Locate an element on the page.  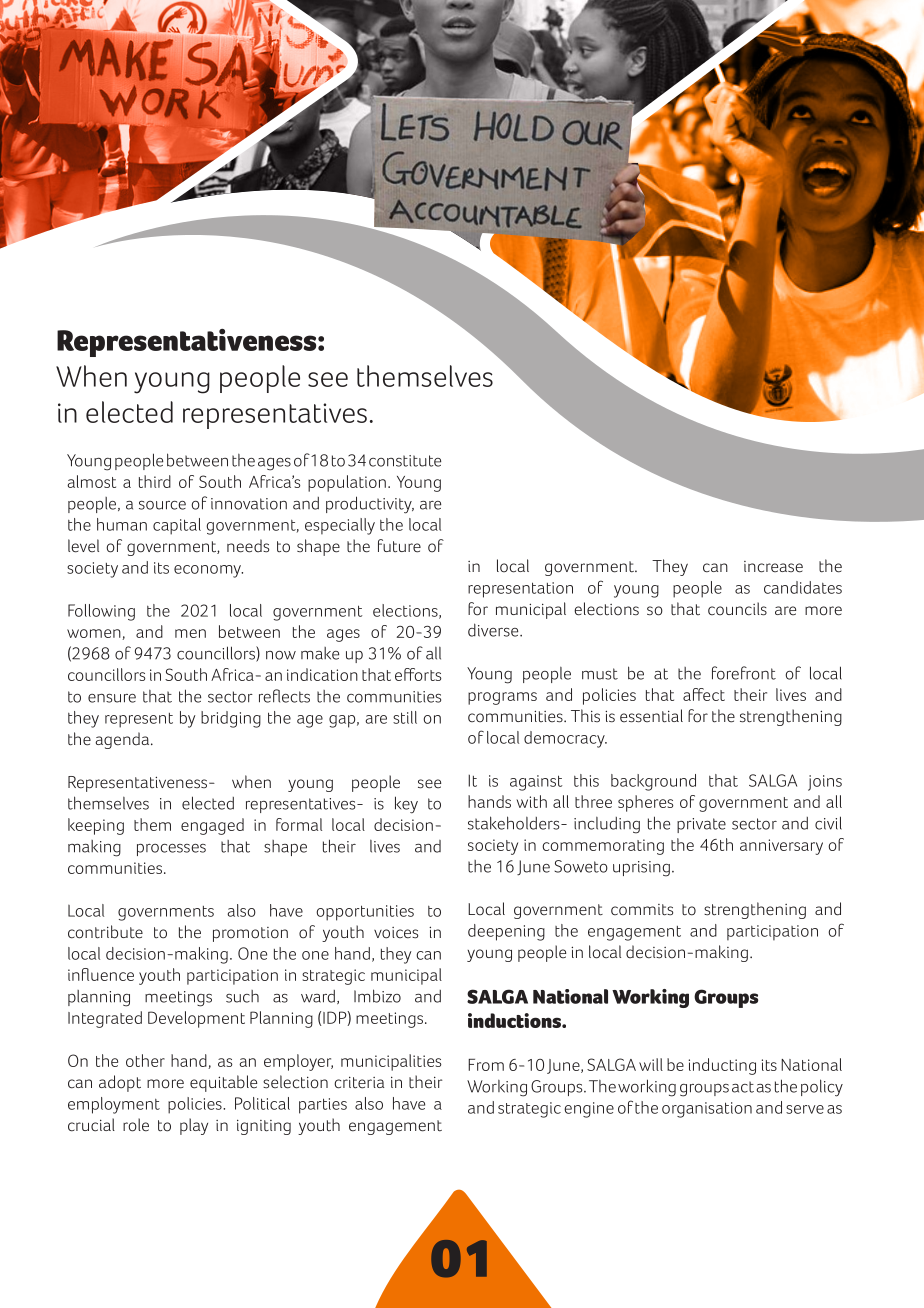
contribute is located at coordinates (105, 932).
